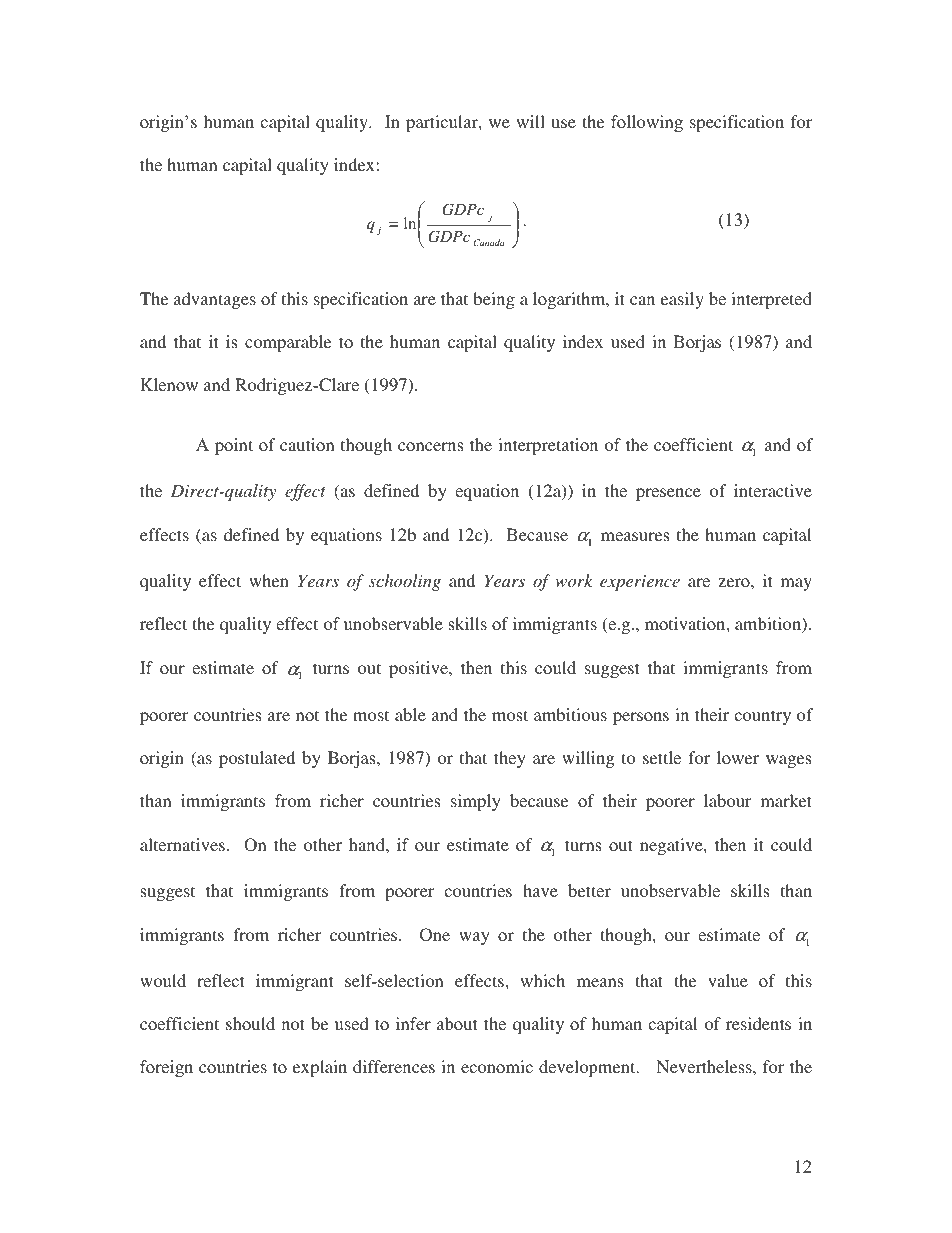 The width and height of the page is (952, 1233). Describe the element at coordinates (182, 844) in the page. I see `alternatives` at that location.
